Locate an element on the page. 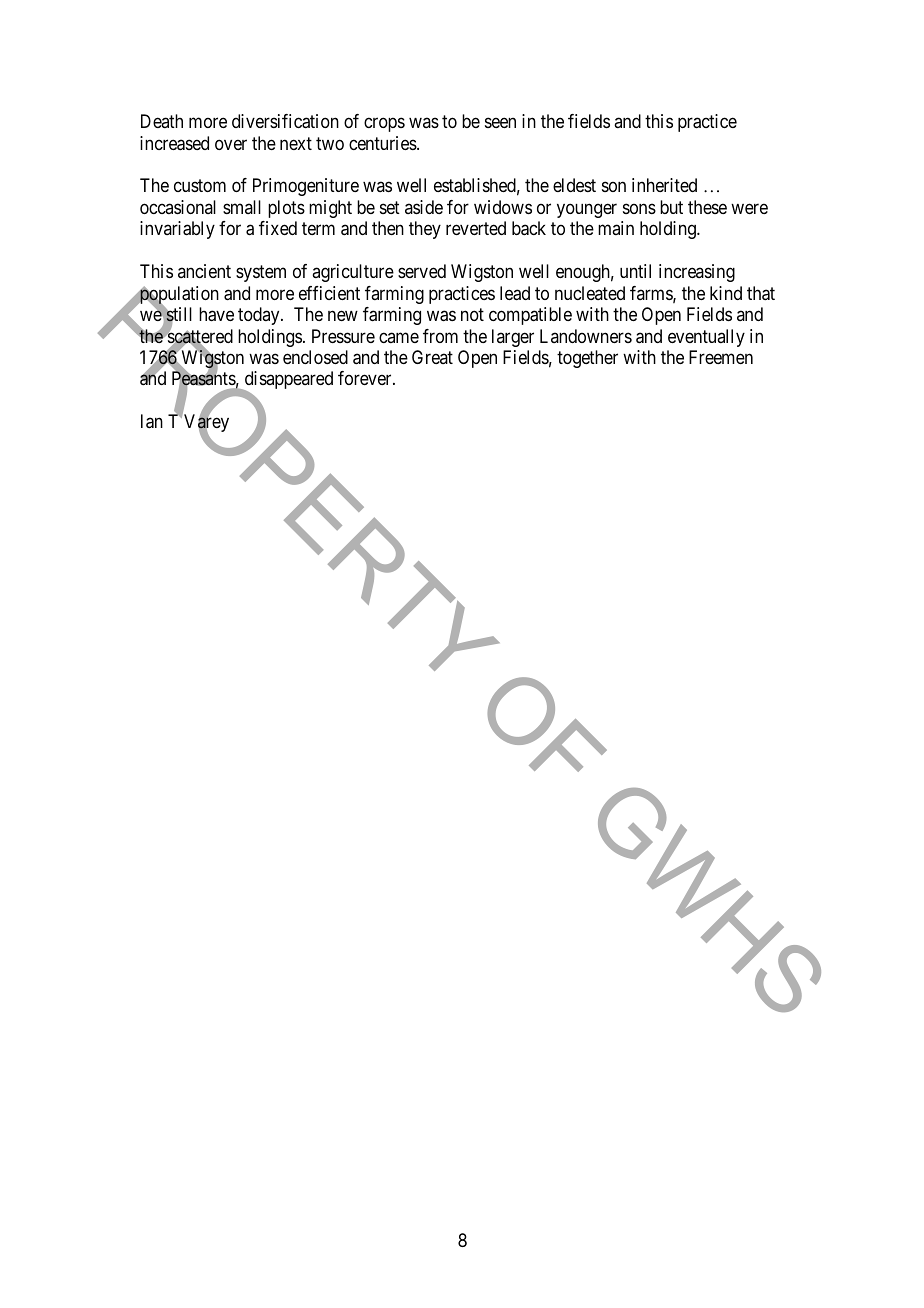  Ian is located at coordinates (152, 421).
